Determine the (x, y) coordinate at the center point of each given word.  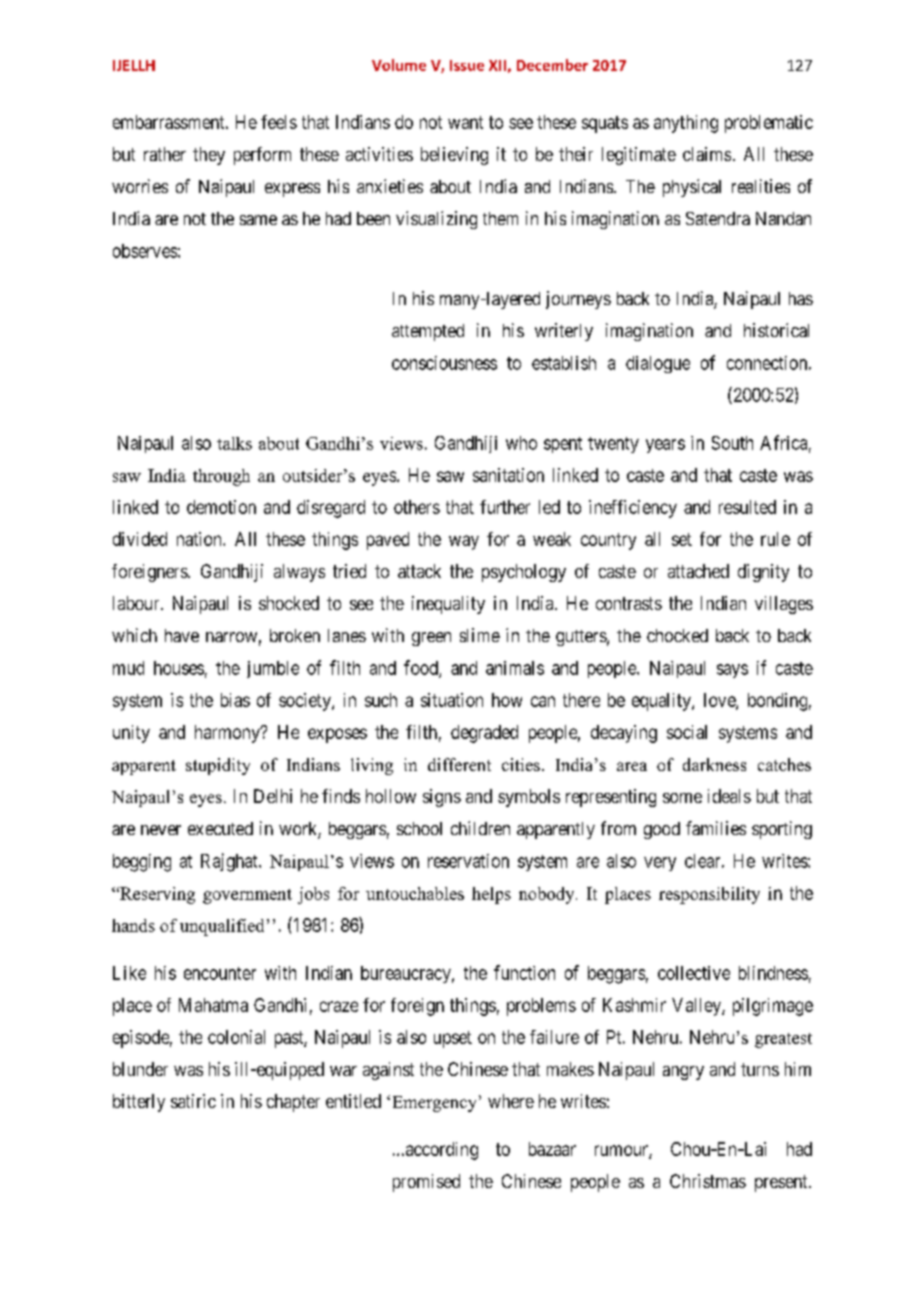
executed (220, 828)
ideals (729, 796)
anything (686, 124)
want (465, 122)
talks (234, 443)
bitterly (139, 1103)
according (440, 1151)
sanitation (508, 475)
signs (442, 798)
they (209, 156)
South (732, 443)
